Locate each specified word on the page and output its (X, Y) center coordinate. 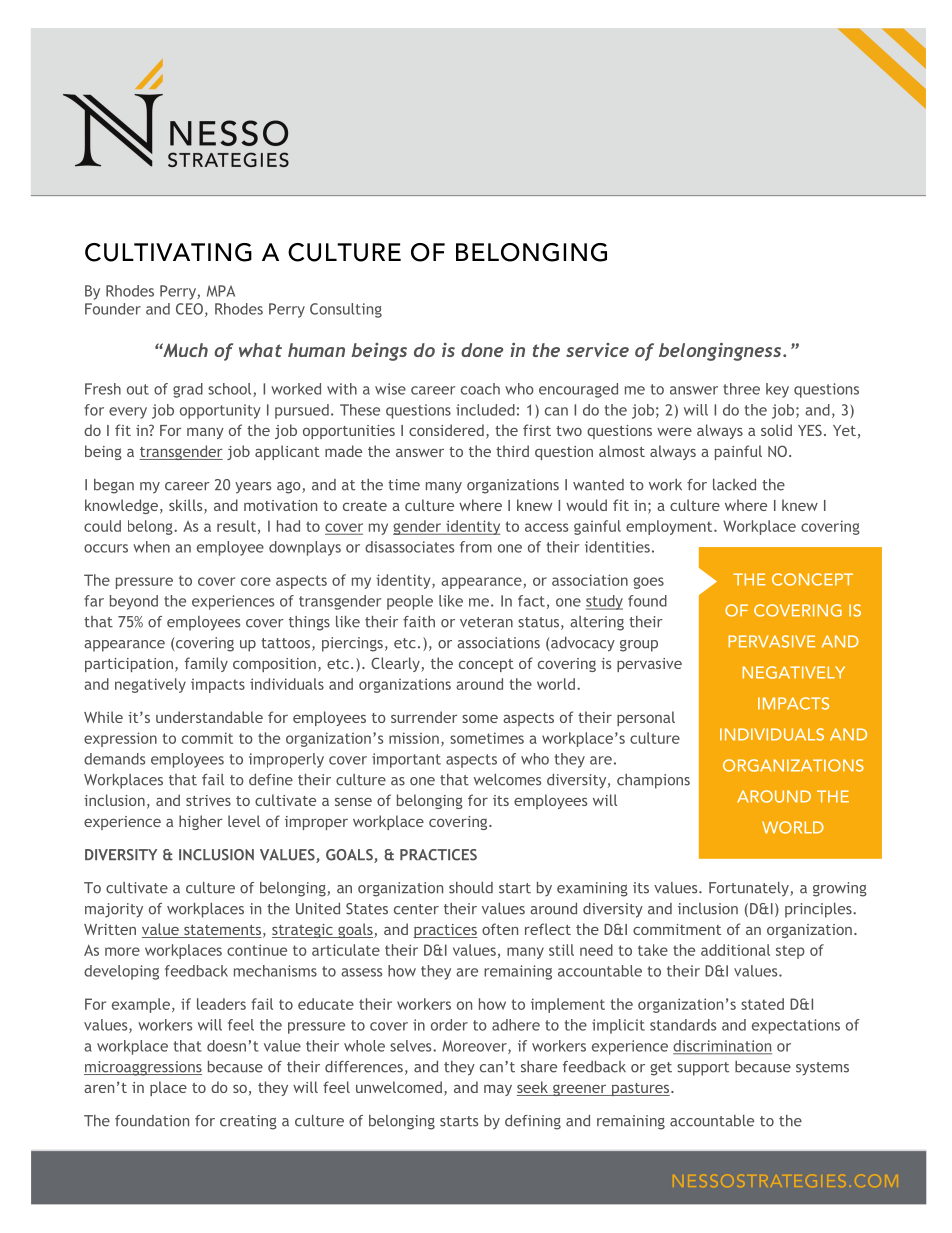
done (482, 350)
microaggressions (143, 1068)
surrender (424, 717)
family (206, 664)
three (741, 389)
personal (646, 718)
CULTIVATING (168, 252)
